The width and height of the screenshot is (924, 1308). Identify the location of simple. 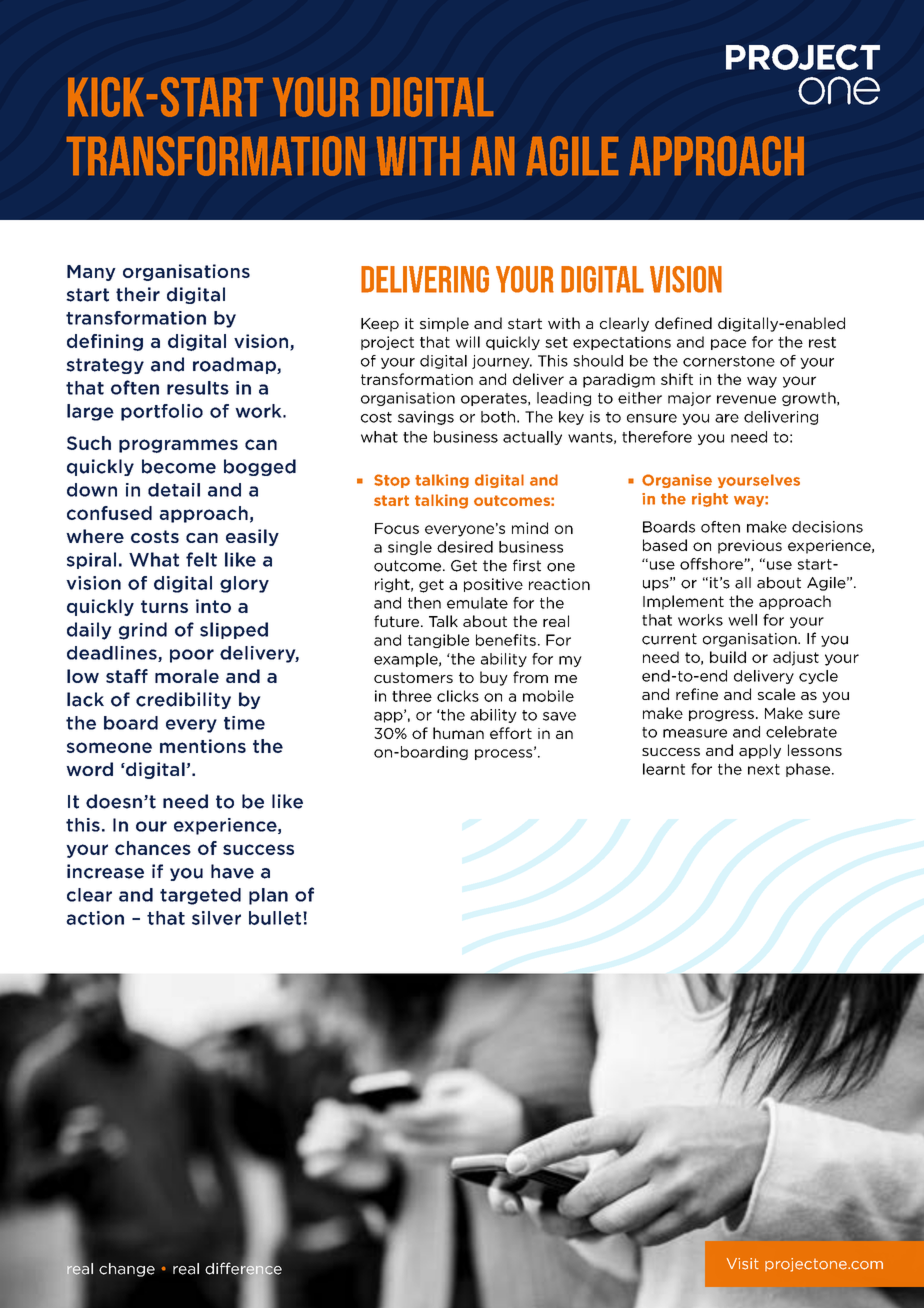
(444, 324).
